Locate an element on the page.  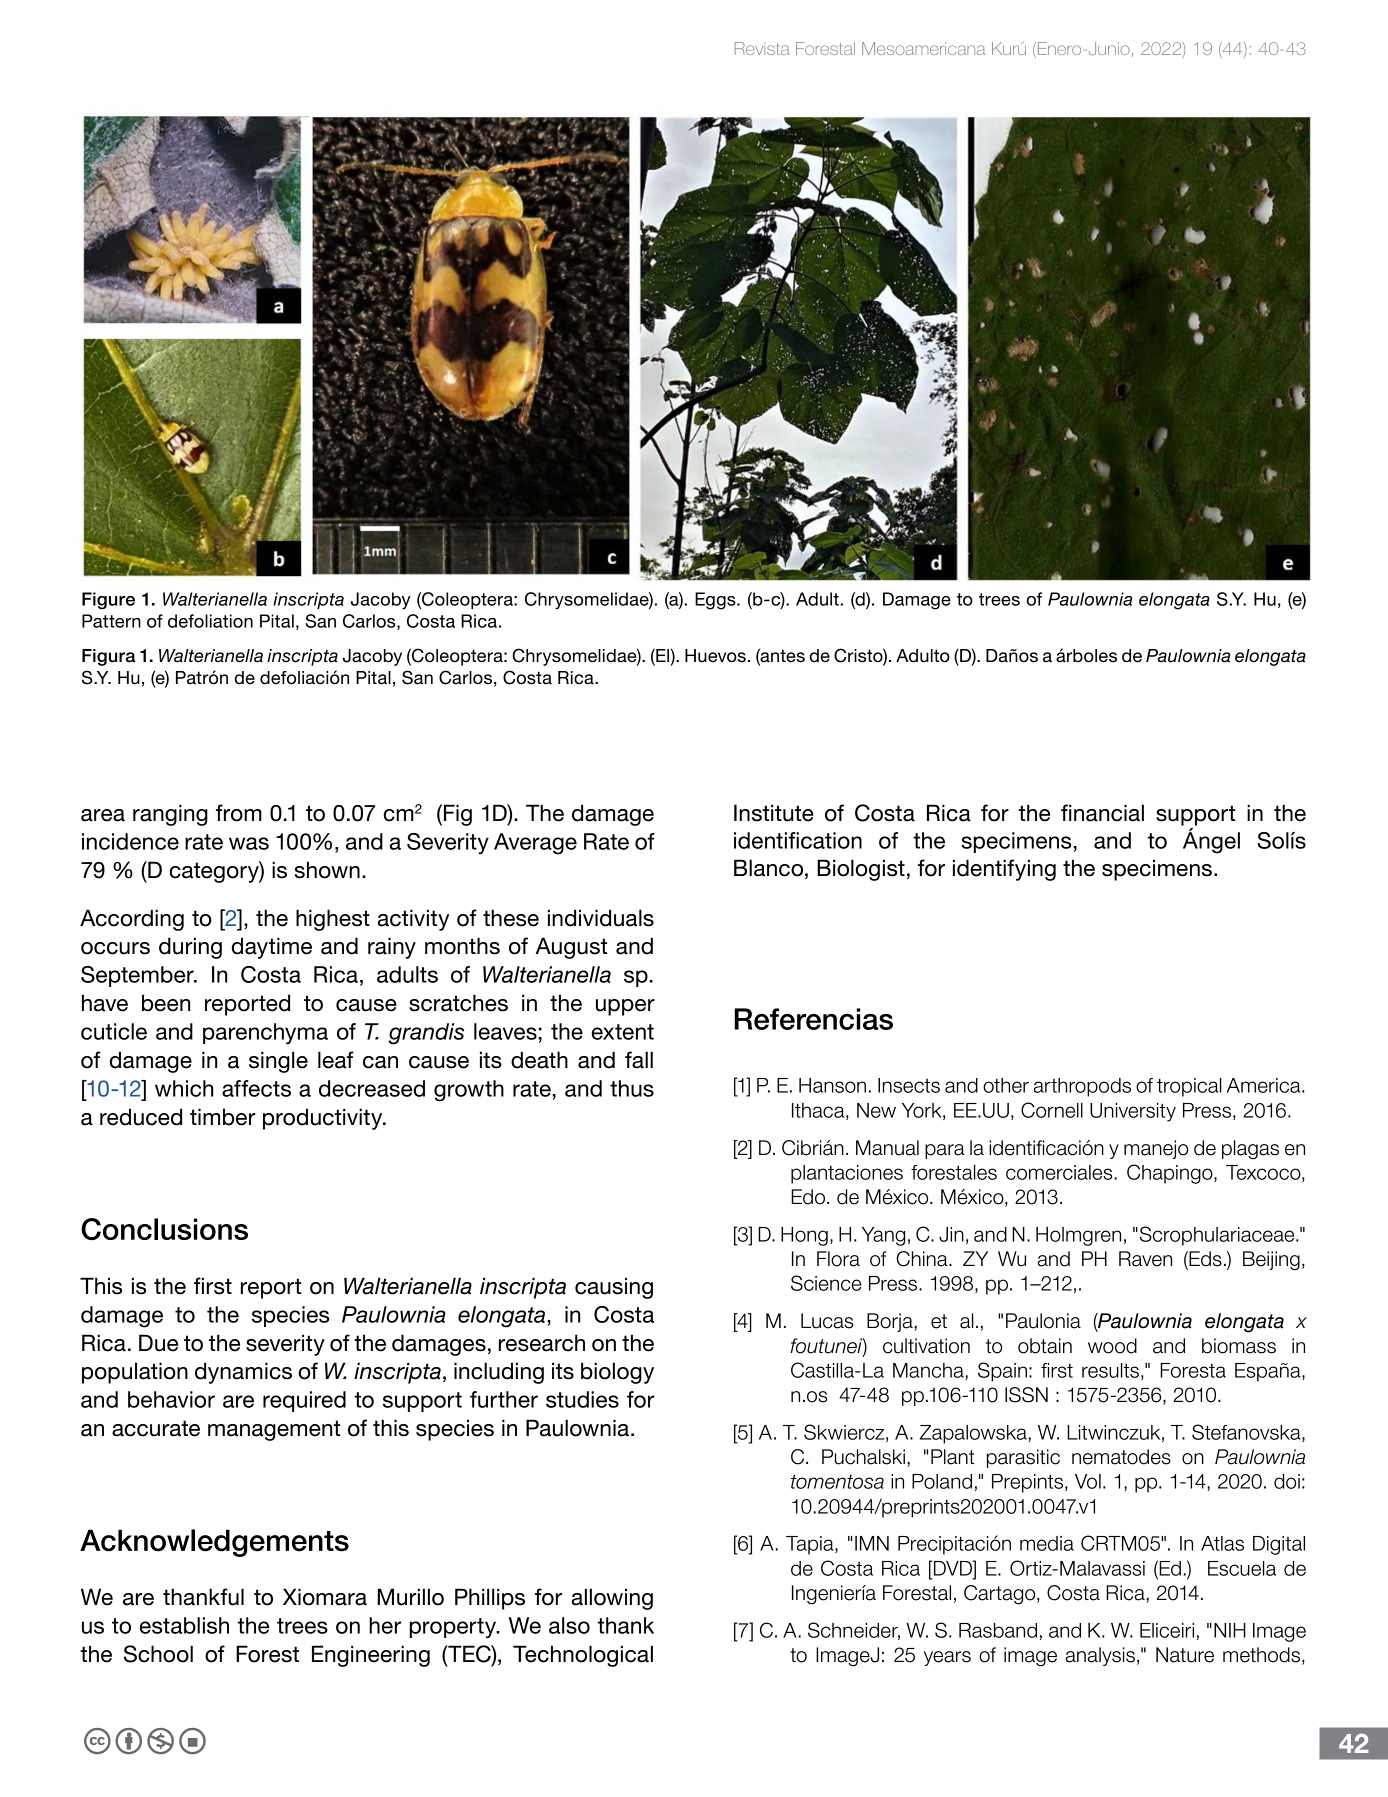
timber is located at coordinates (223, 1117).
